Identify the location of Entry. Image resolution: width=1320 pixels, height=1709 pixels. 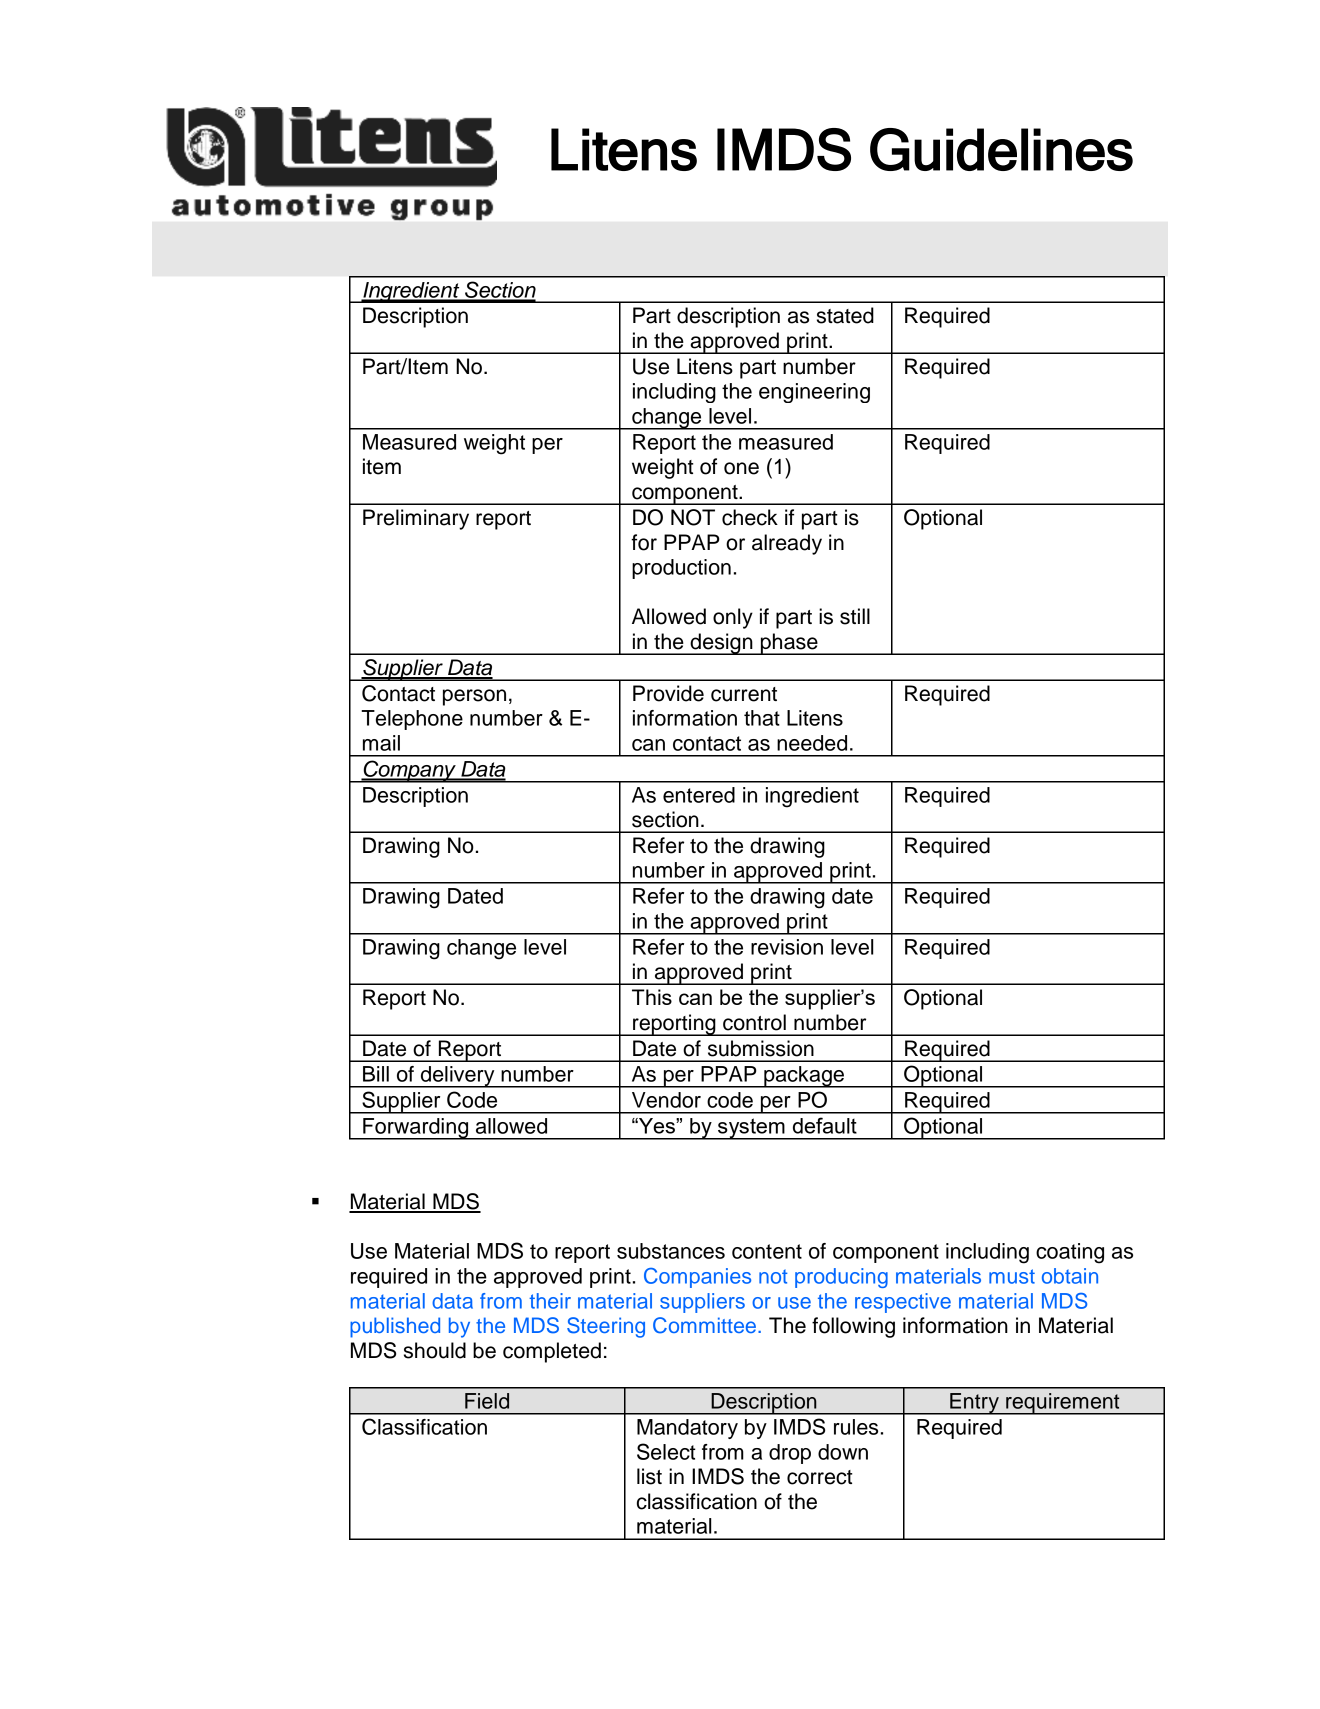
(974, 1404).
